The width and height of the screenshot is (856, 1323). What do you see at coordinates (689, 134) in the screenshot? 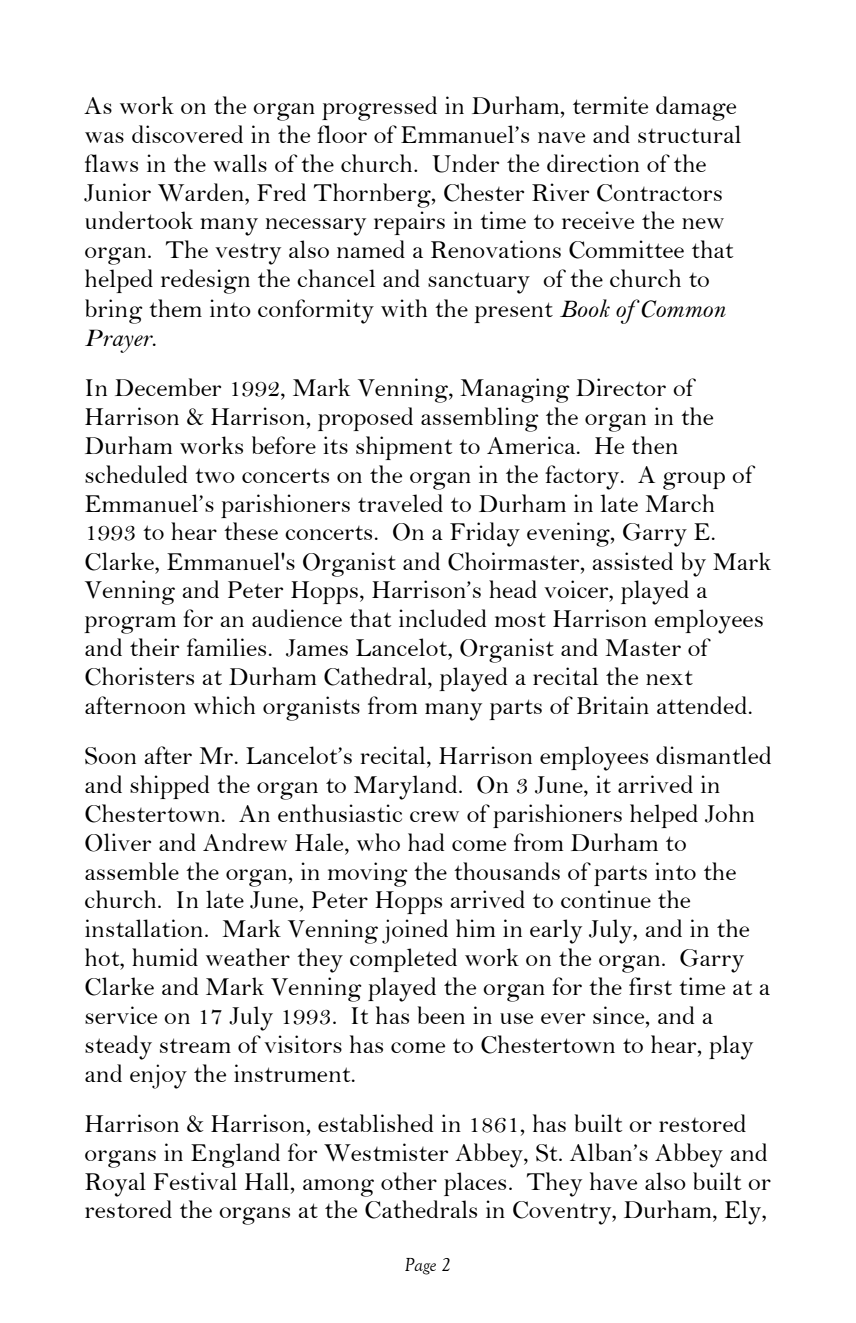
I see `structural` at bounding box center [689, 134].
